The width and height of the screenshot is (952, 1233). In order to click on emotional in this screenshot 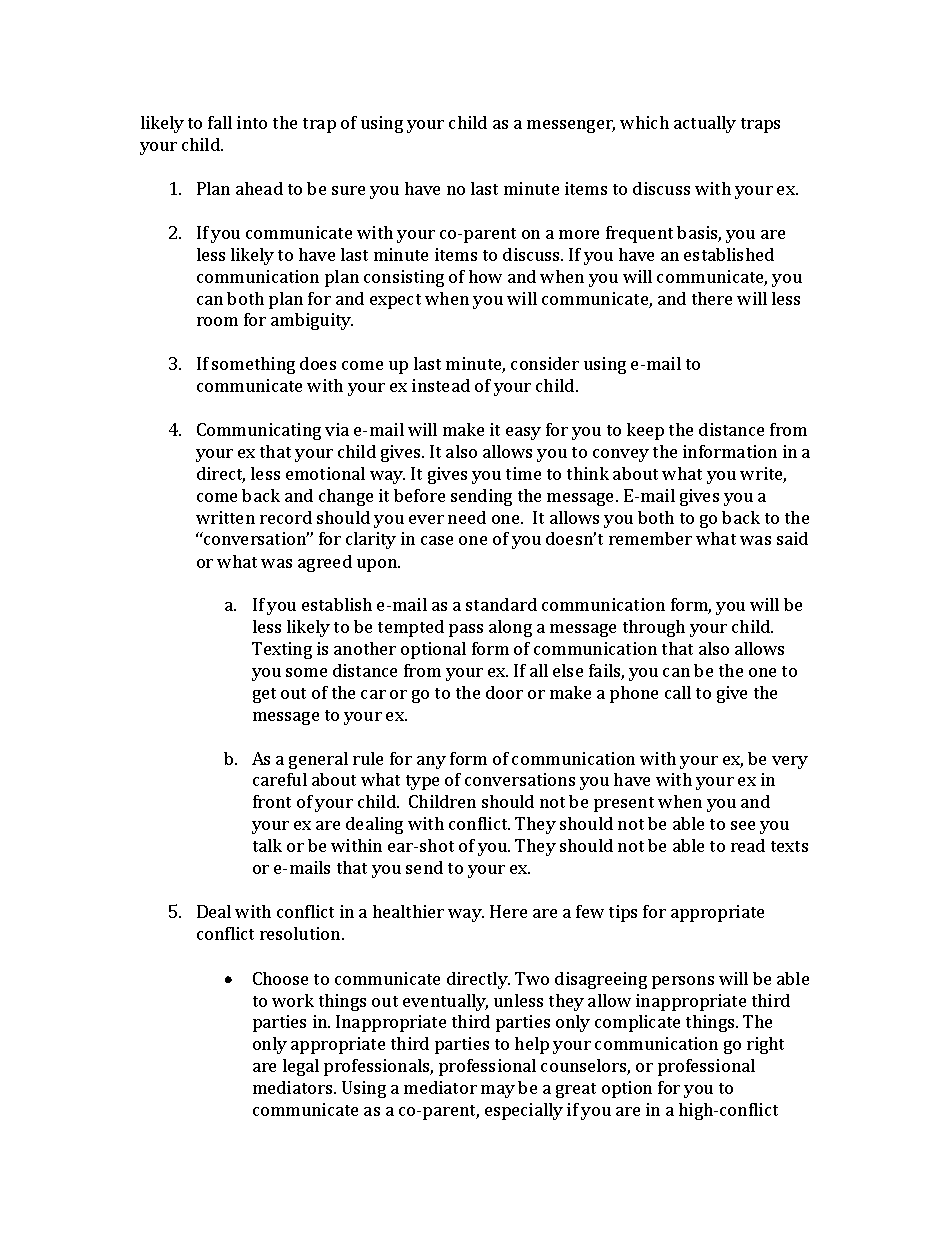, I will do `click(325, 473)`.
